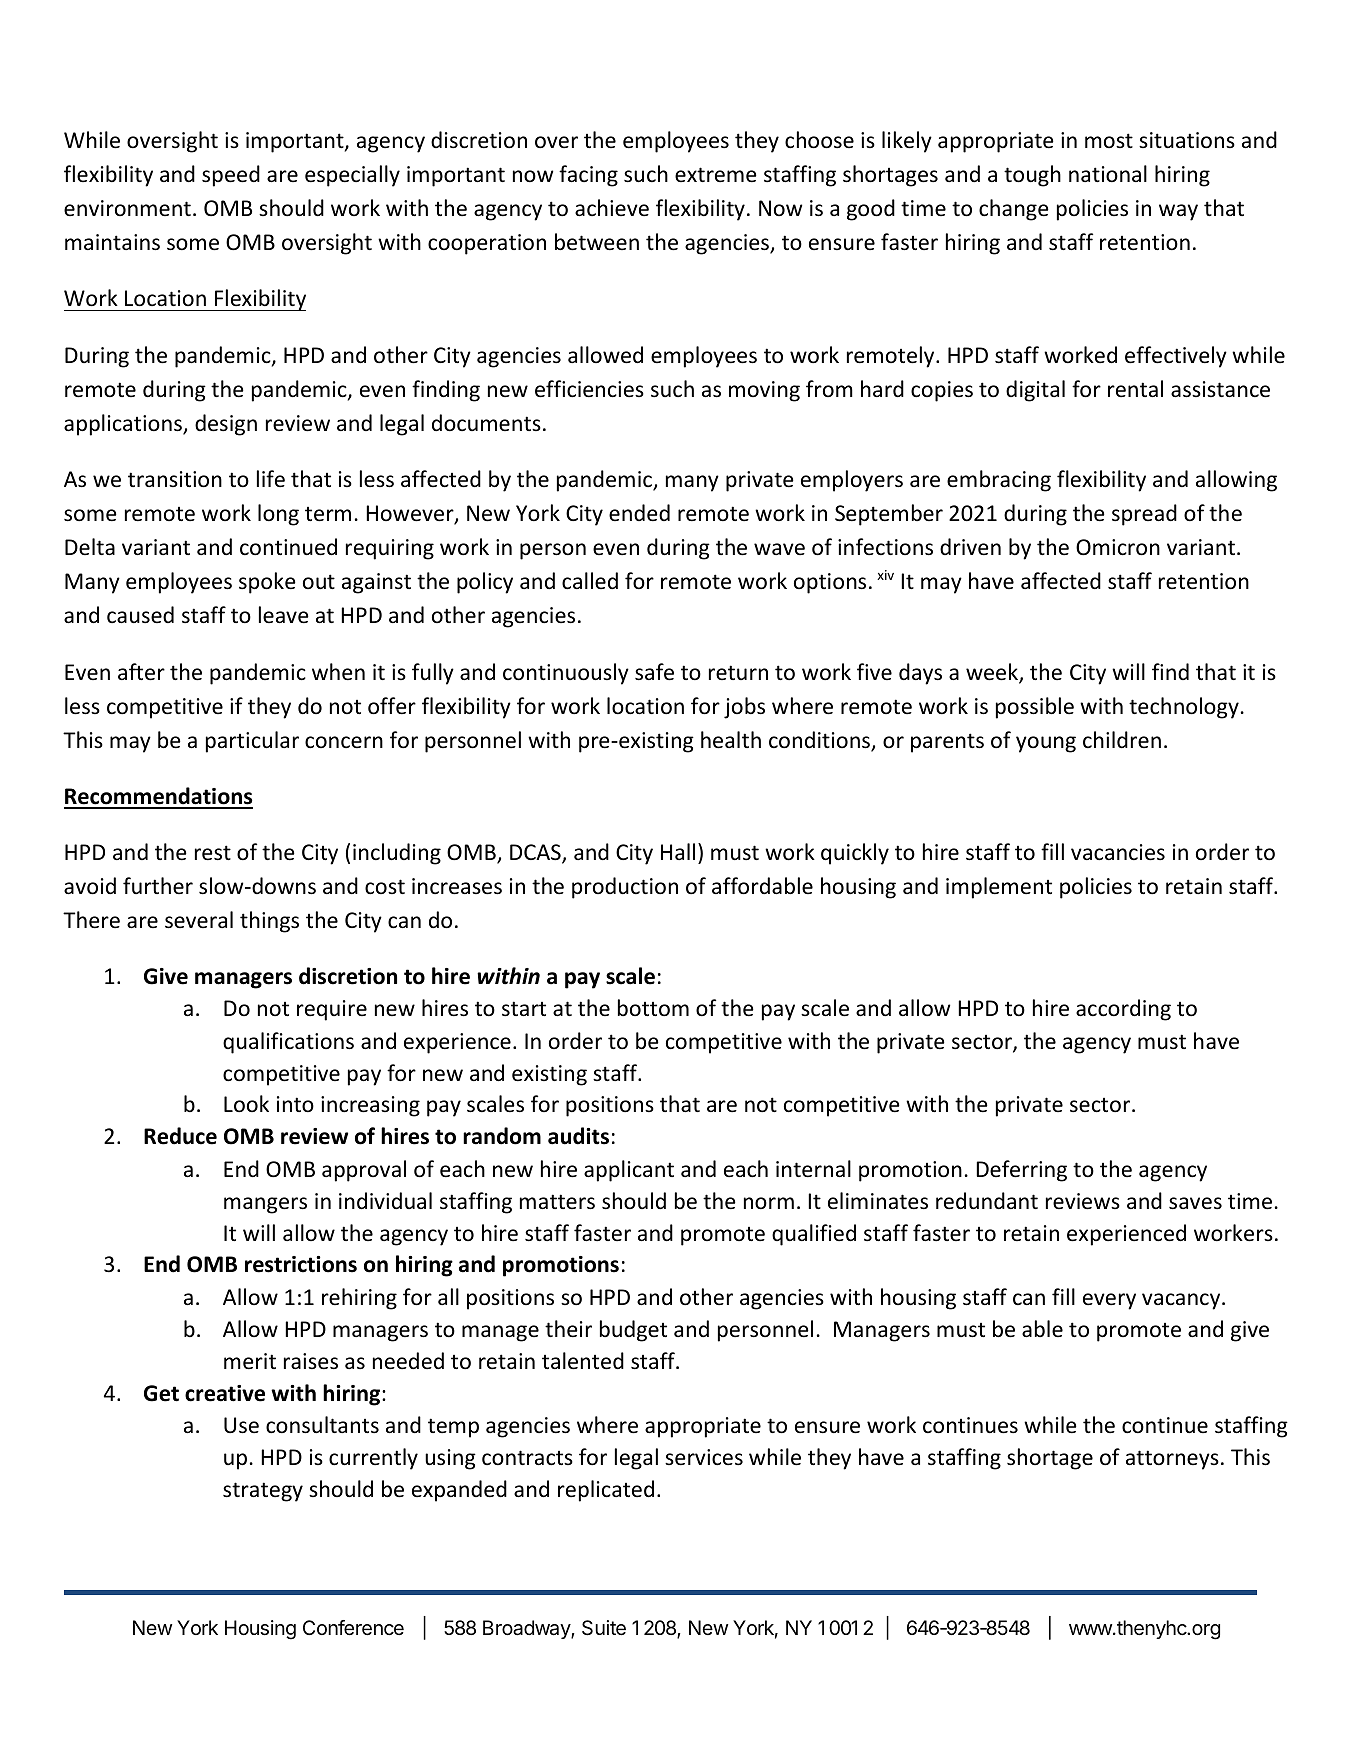 The image size is (1352, 1749). Describe the element at coordinates (625, 888) in the screenshot. I see `production` at that location.
